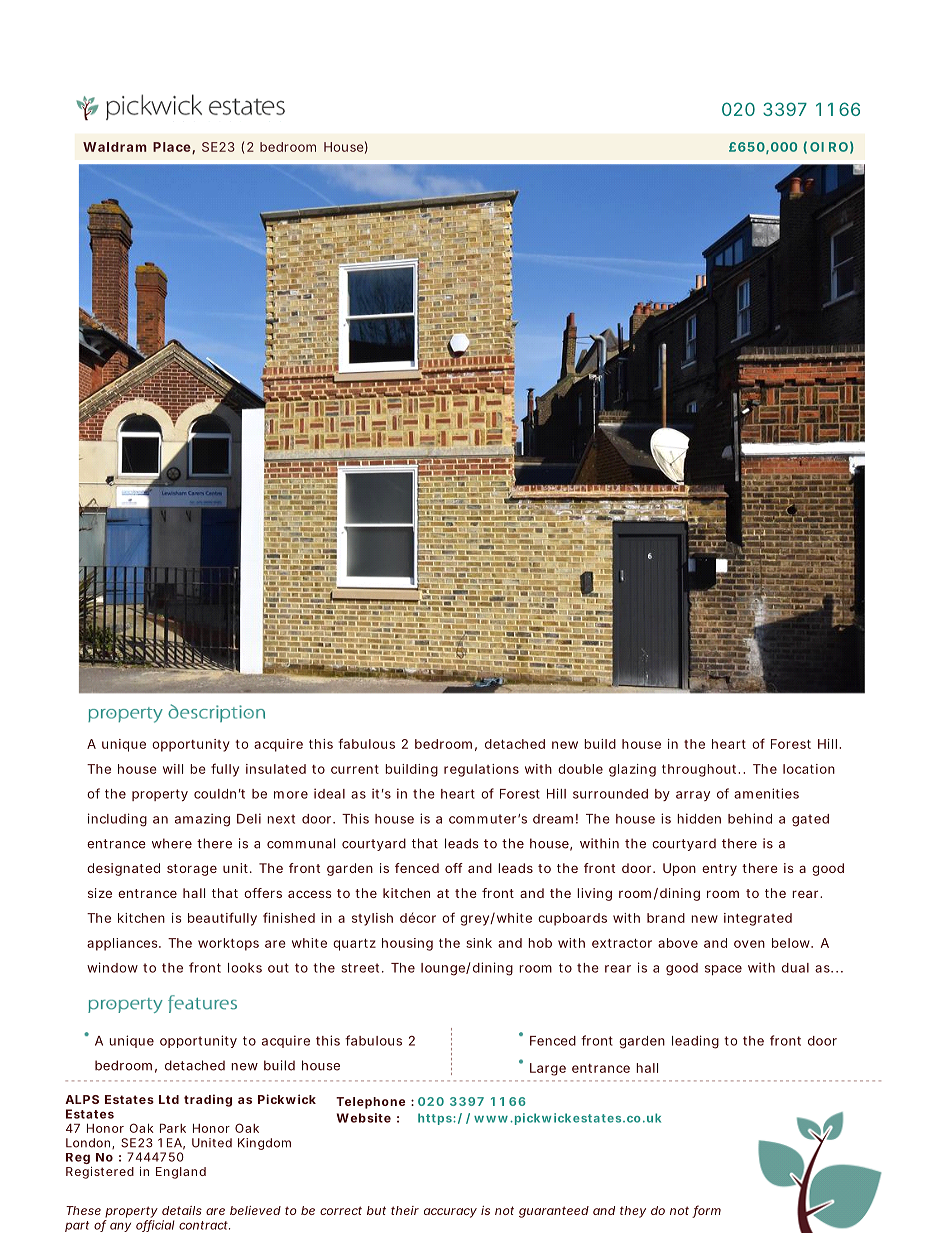 This page has height=1233, width=952. Describe the element at coordinates (450, 1213) in the page. I see `accuracy` at that location.
